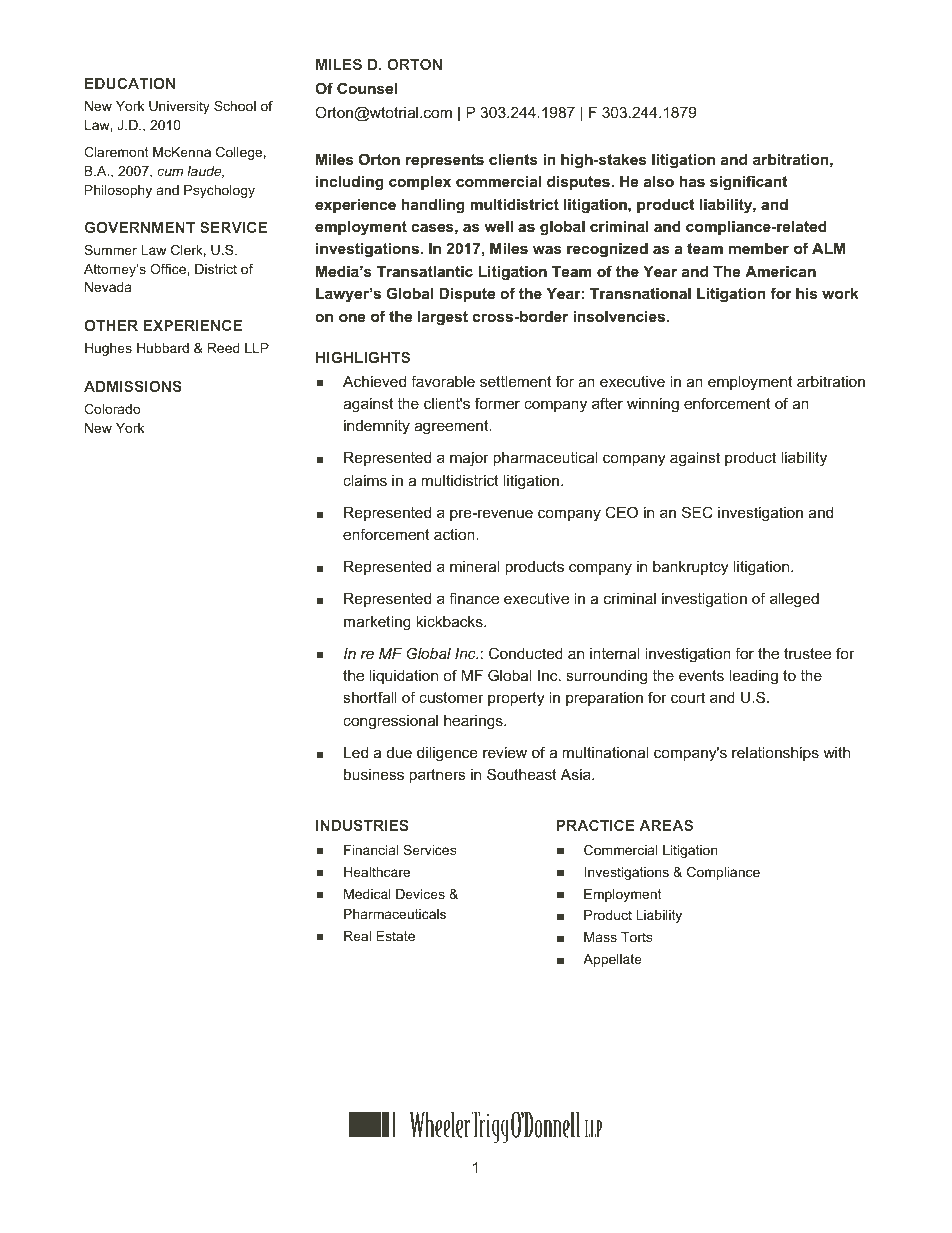  I want to click on SEC, so click(697, 512).
